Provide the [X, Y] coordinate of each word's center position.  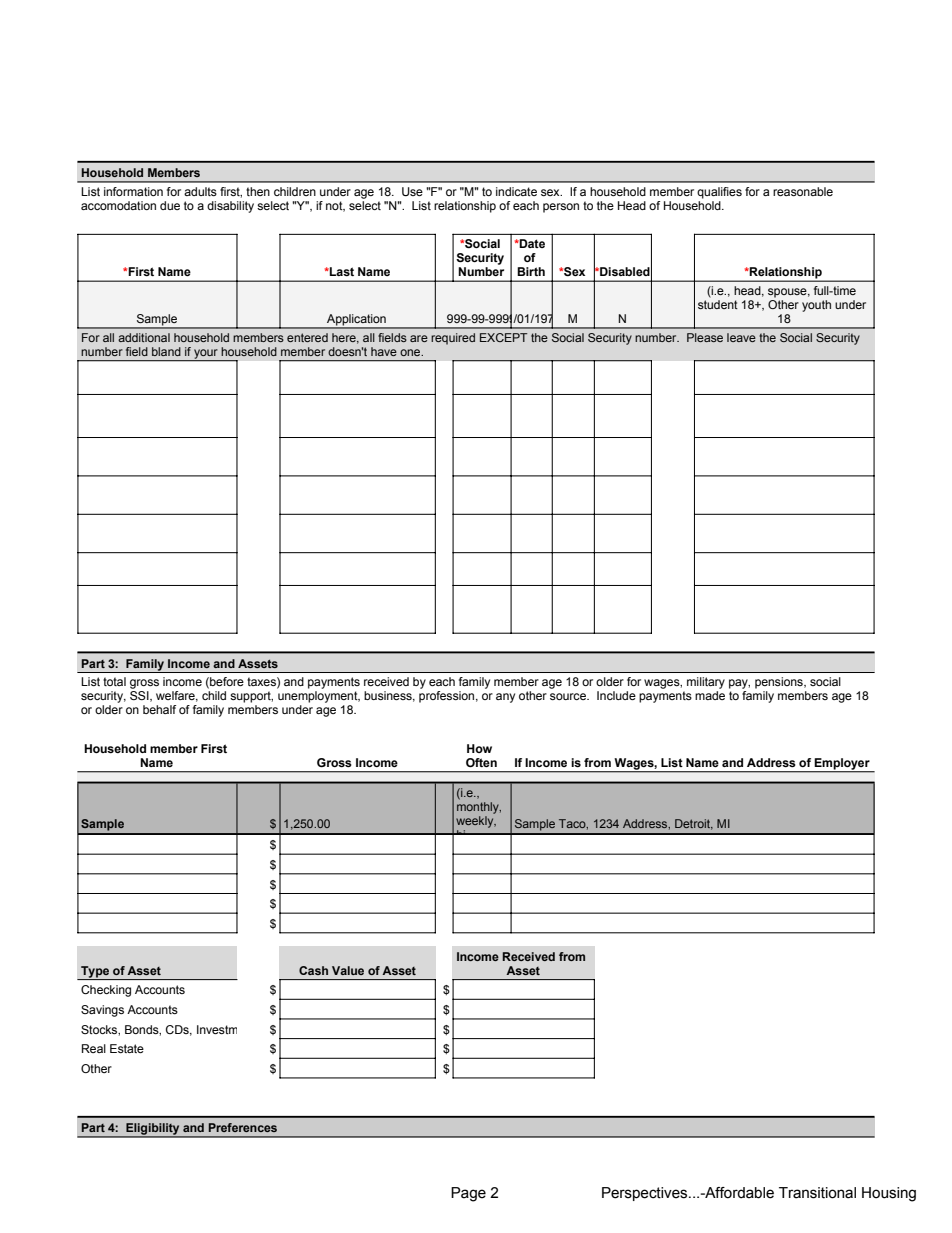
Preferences [243, 1127]
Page [468, 1194]
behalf [159, 709]
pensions [780, 683]
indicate [516, 191]
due [170, 205]
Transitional [817, 1193]
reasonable [803, 191]
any [505, 698]
